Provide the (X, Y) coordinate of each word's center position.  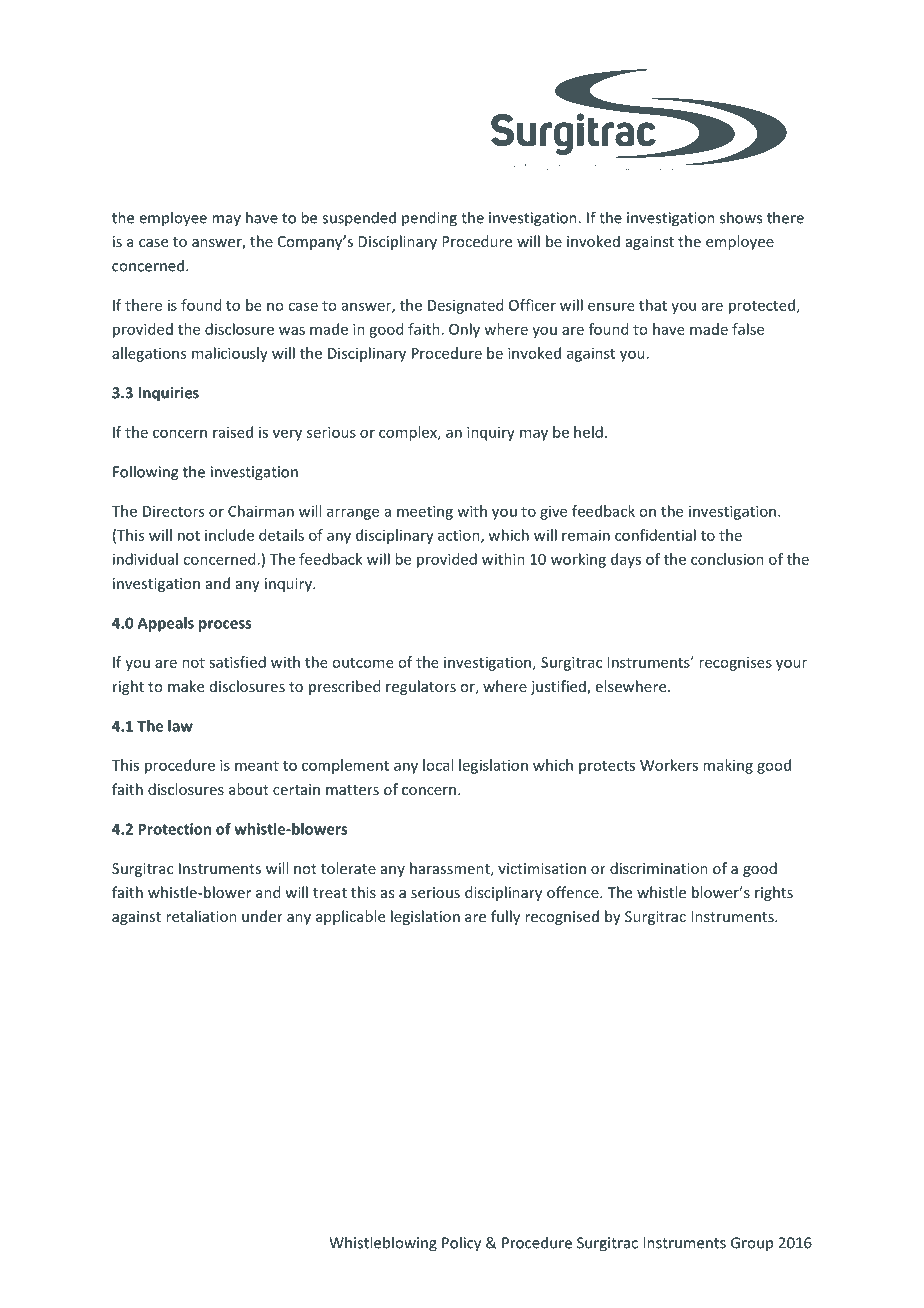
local (438, 765)
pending (429, 219)
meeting (425, 512)
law (180, 726)
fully (505, 917)
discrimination (659, 868)
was (292, 330)
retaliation (201, 916)
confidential (655, 535)
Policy (461, 1244)
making (728, 766)
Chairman (261, 511)
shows (741, 217)
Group (752, 1244)
